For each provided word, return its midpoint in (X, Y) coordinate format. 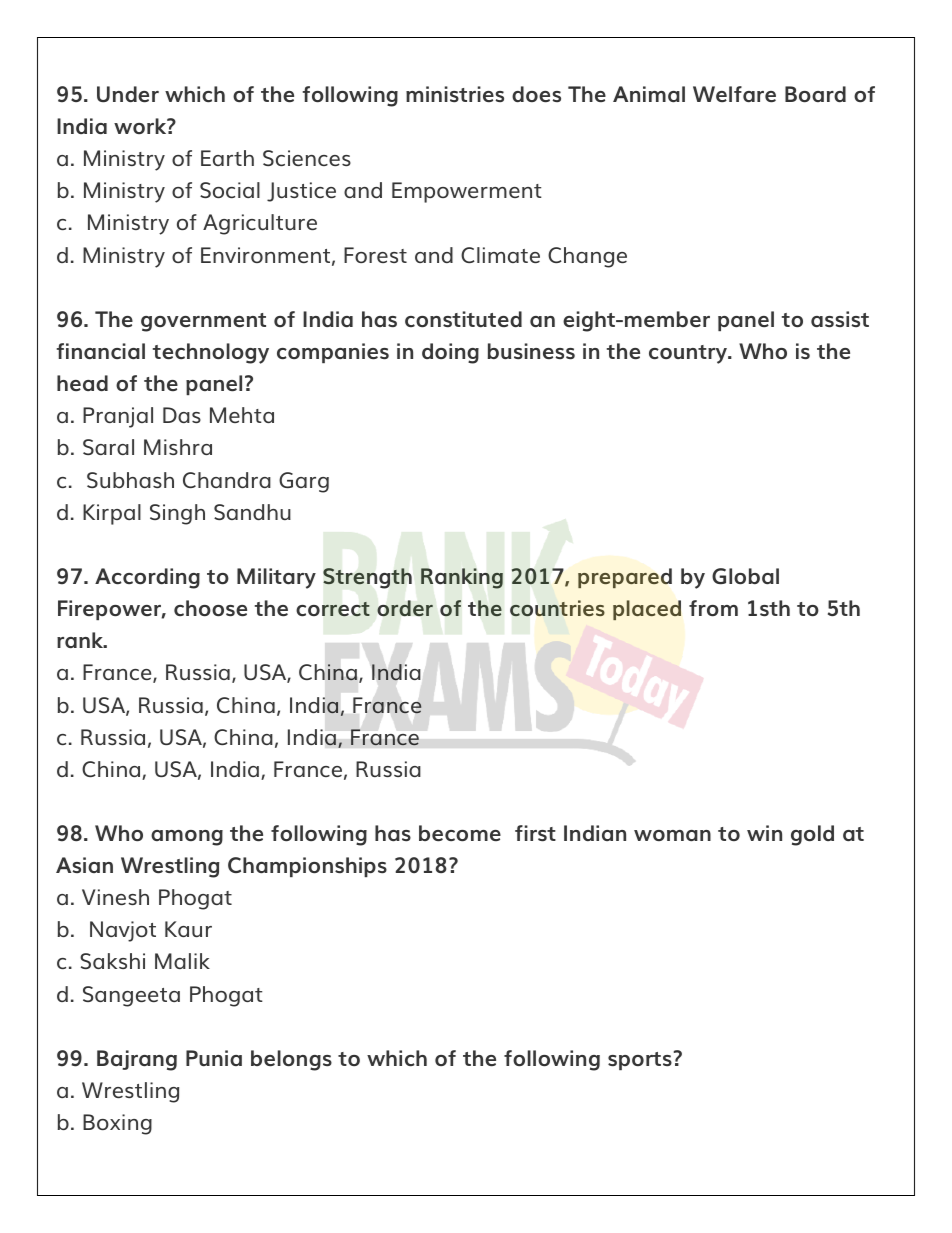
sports (640, 1061)
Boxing (117, 1124)
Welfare (734, 94)
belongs (291, 1060)
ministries (455, 94)
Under (128, 94)
